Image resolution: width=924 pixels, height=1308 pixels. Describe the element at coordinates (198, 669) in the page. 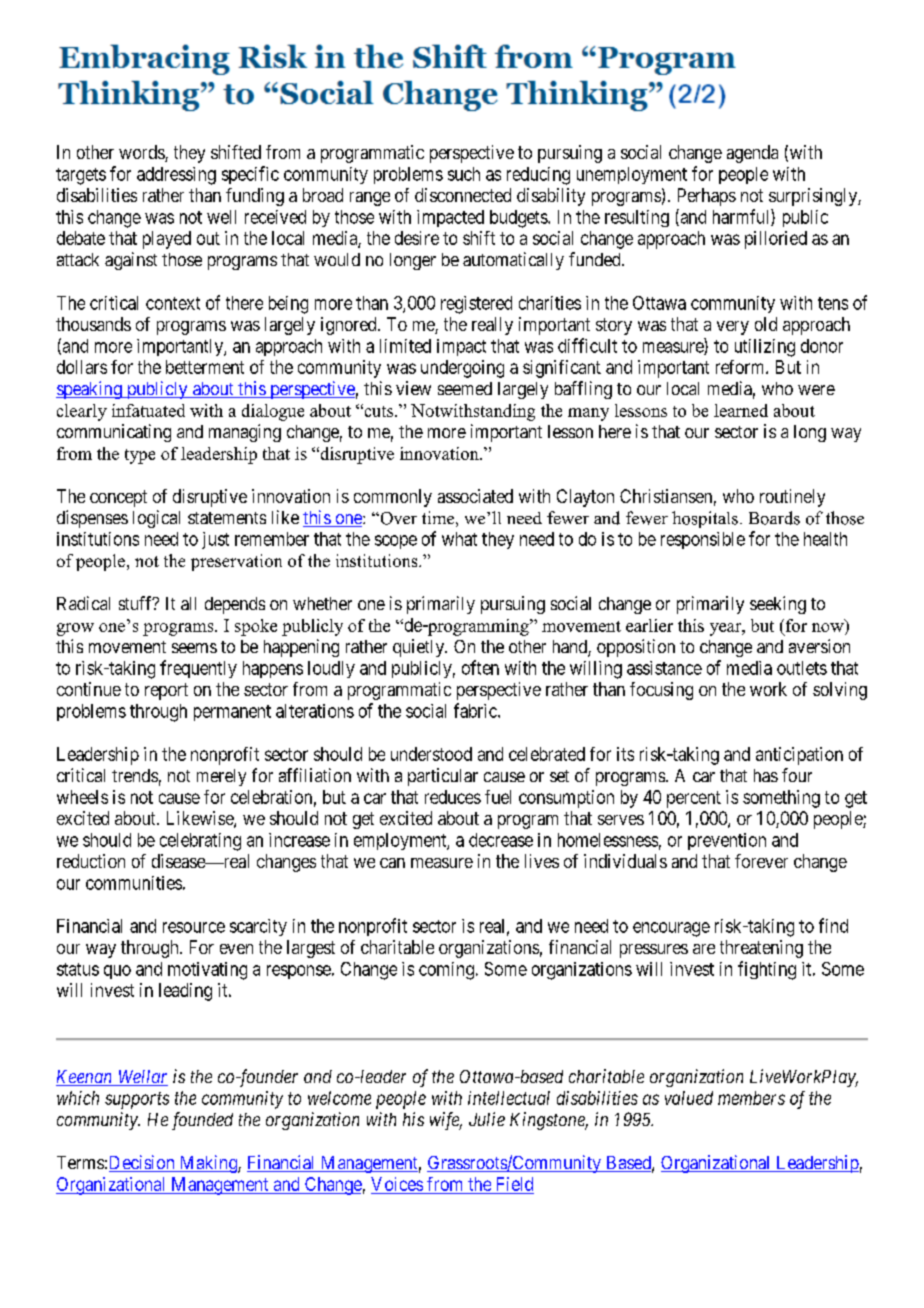

I see `frequently` at that location.
